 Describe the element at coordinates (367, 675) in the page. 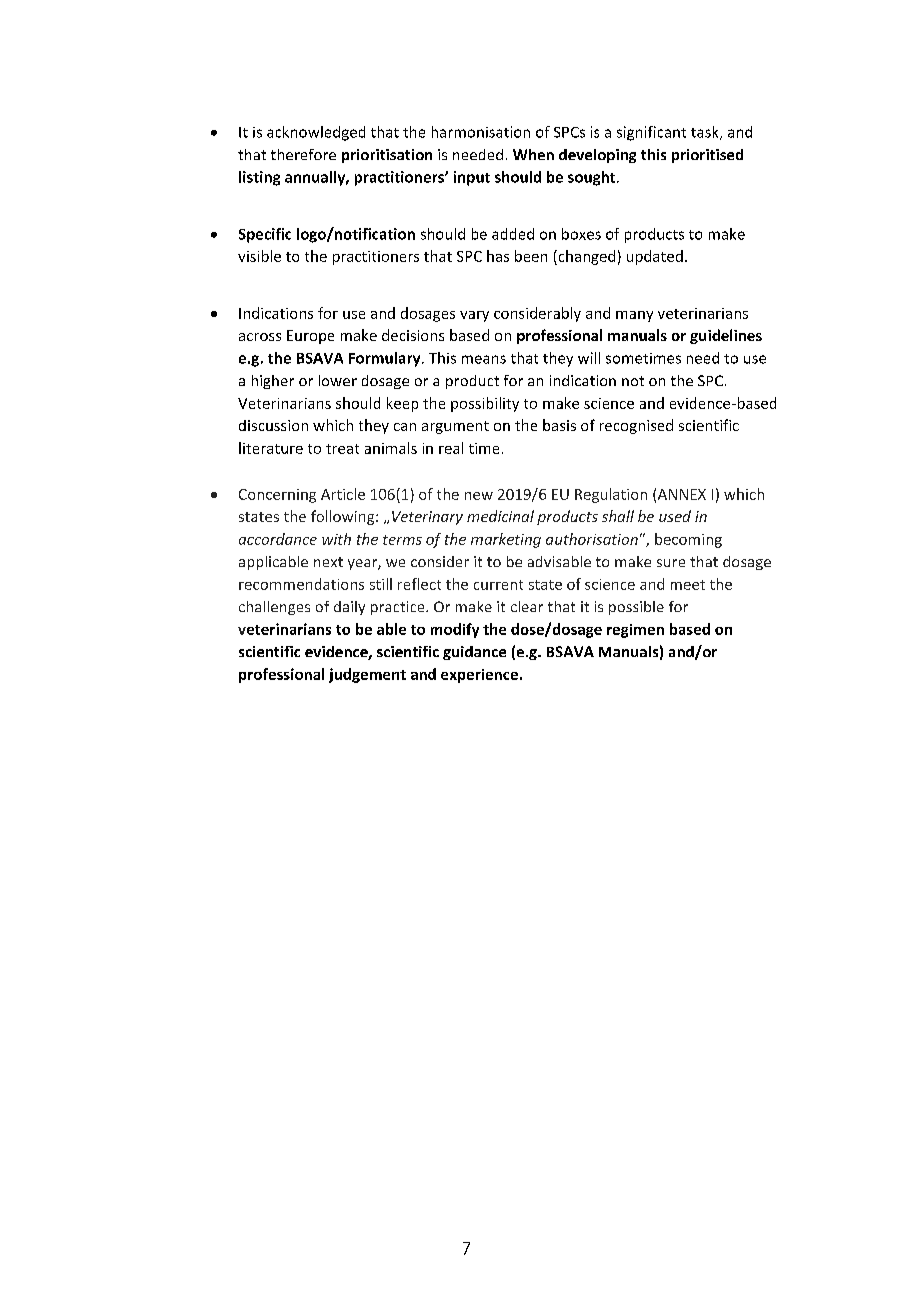

I see `judgement` at that location.
